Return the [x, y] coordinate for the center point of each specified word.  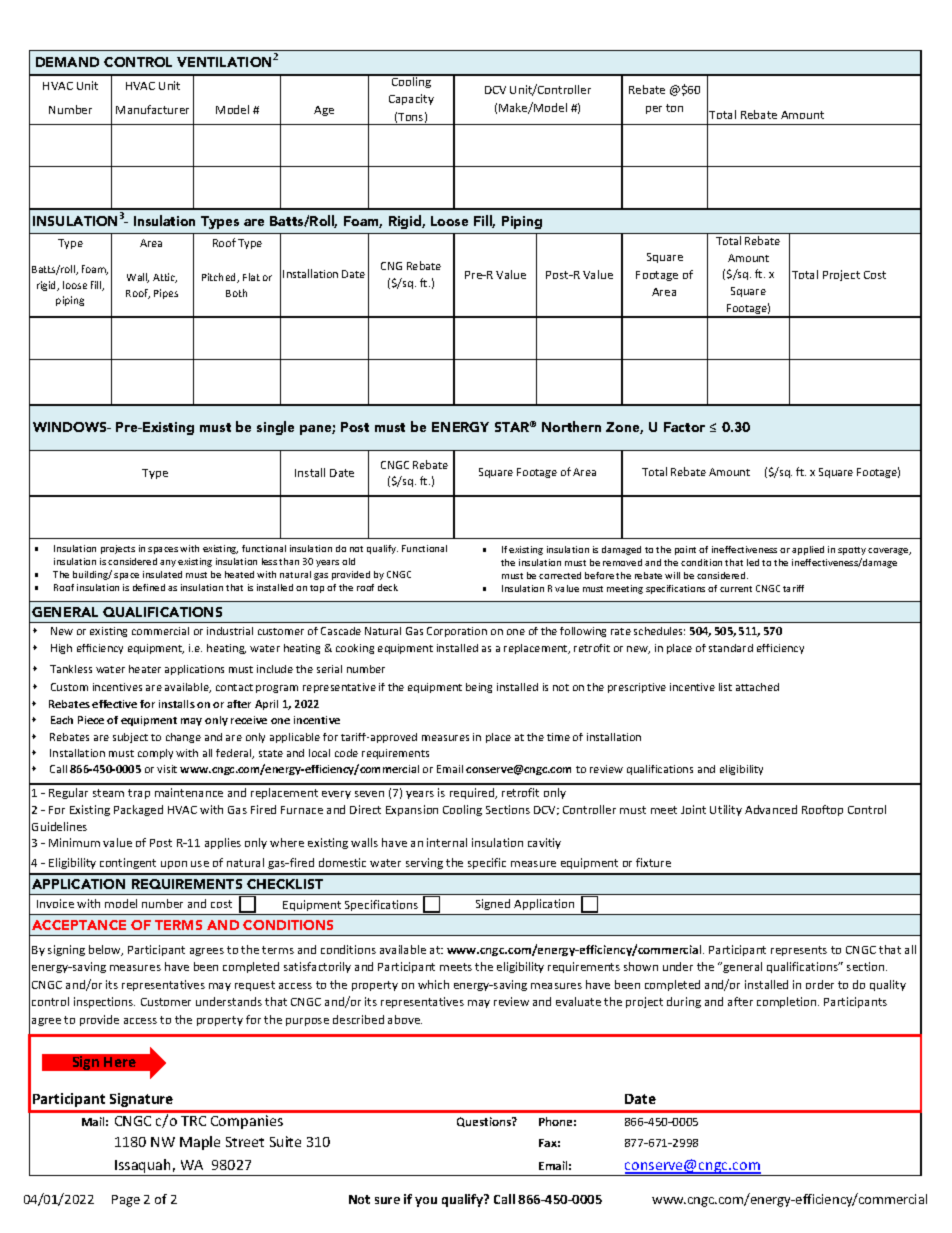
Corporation [457, 632]
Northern [571, 426]
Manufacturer [152, 109]
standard [731, 648]
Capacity [411, 99]
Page [126, 1201]
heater [145, 669]
